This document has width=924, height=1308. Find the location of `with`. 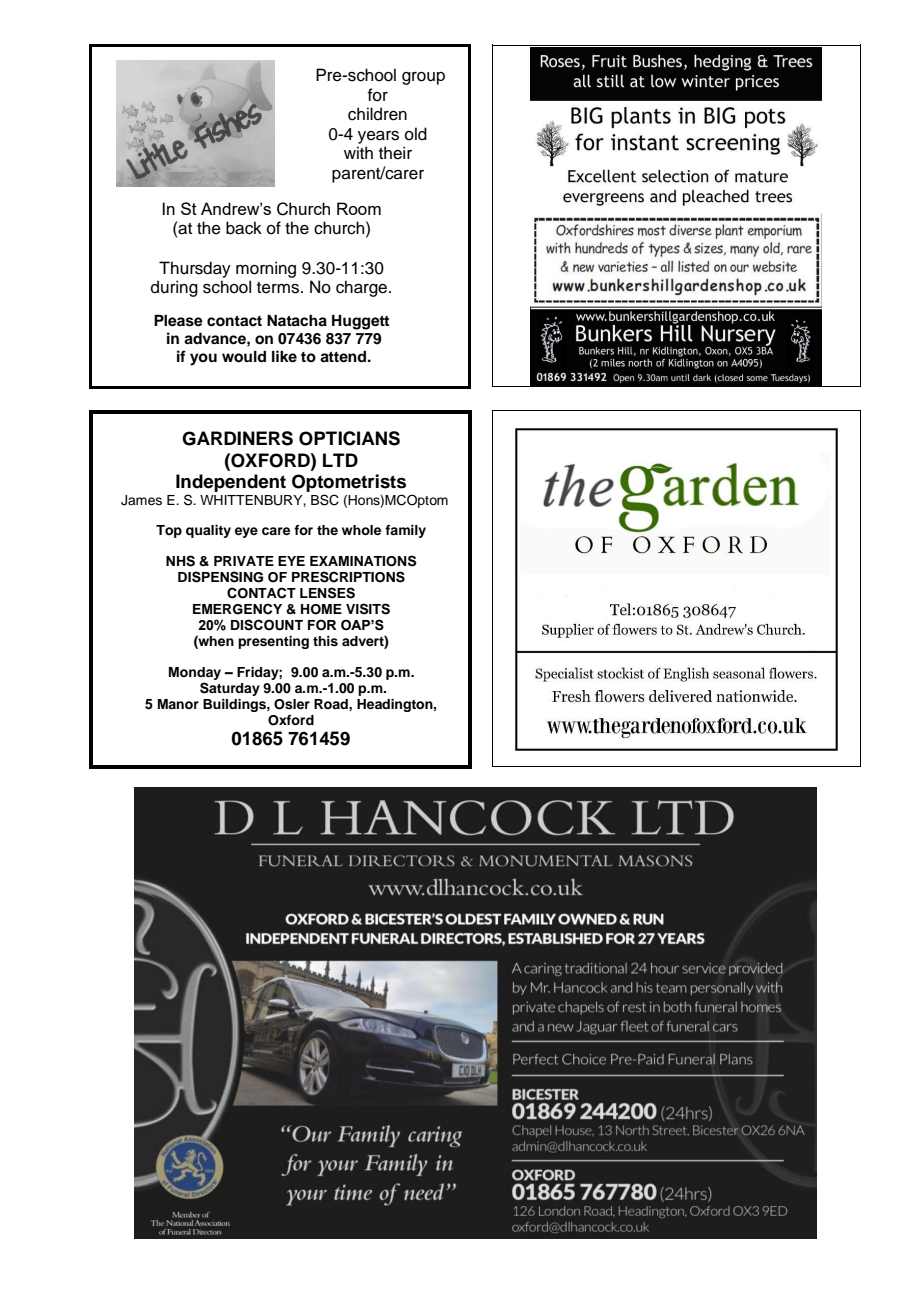

with is located at coordinates (358, 152).
